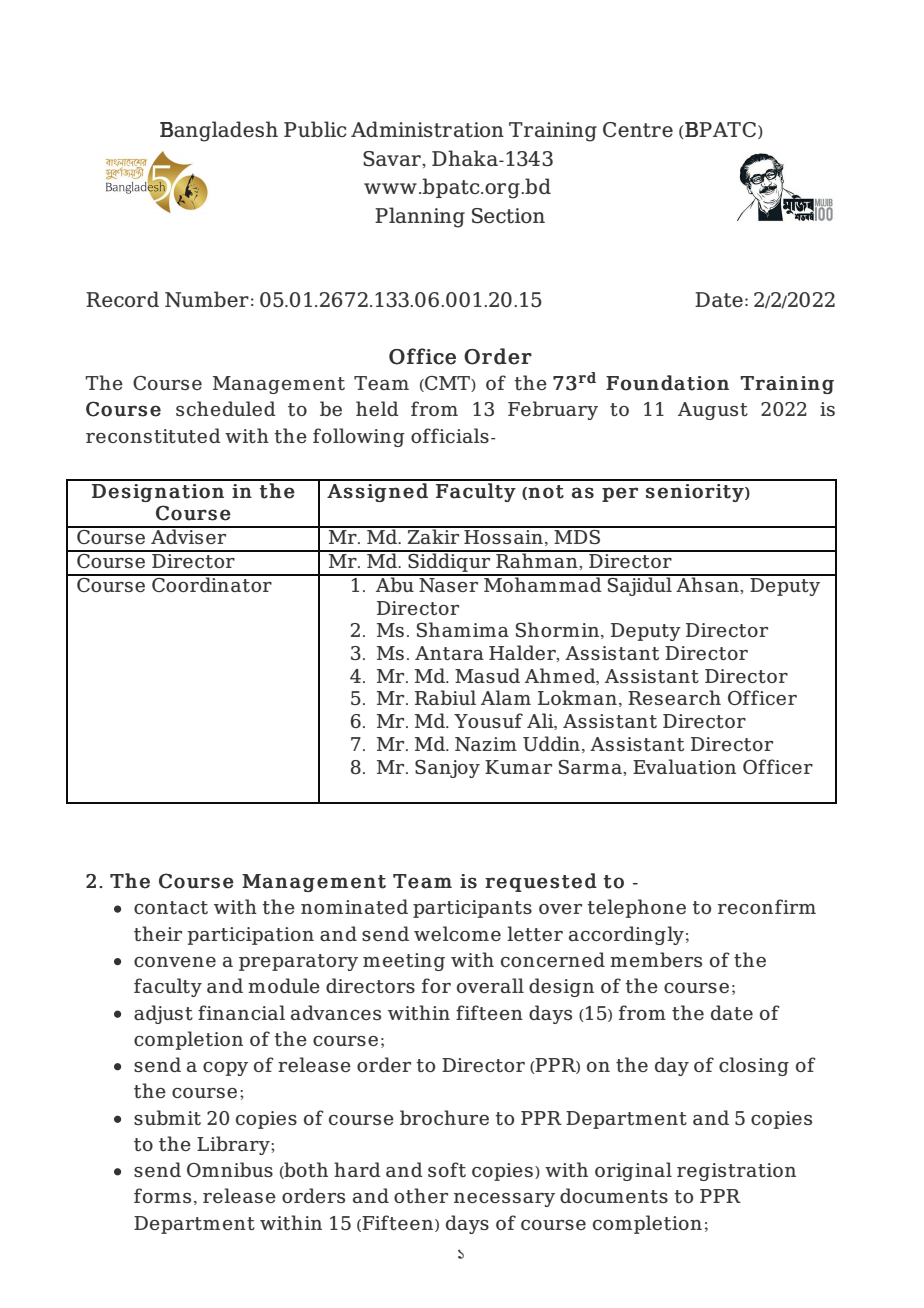 Image resolution: width=924 pixels, height=1308 pixels. What do you see at coordinates (230, 1169) in the screenshot?
I see `Omnibus` at bounding box center [230, 1169].
